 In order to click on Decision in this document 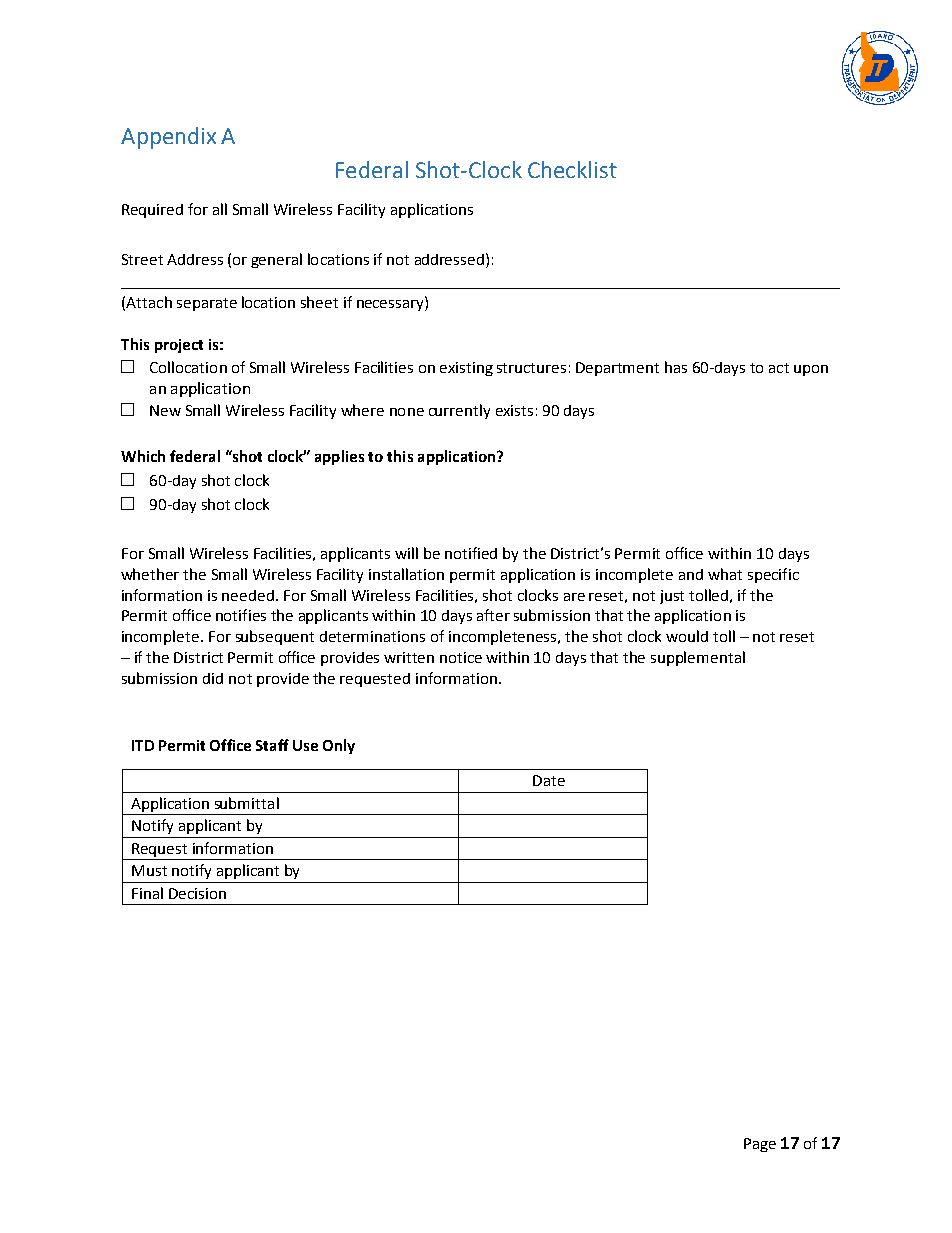, I will do `click(197, 893)`.
